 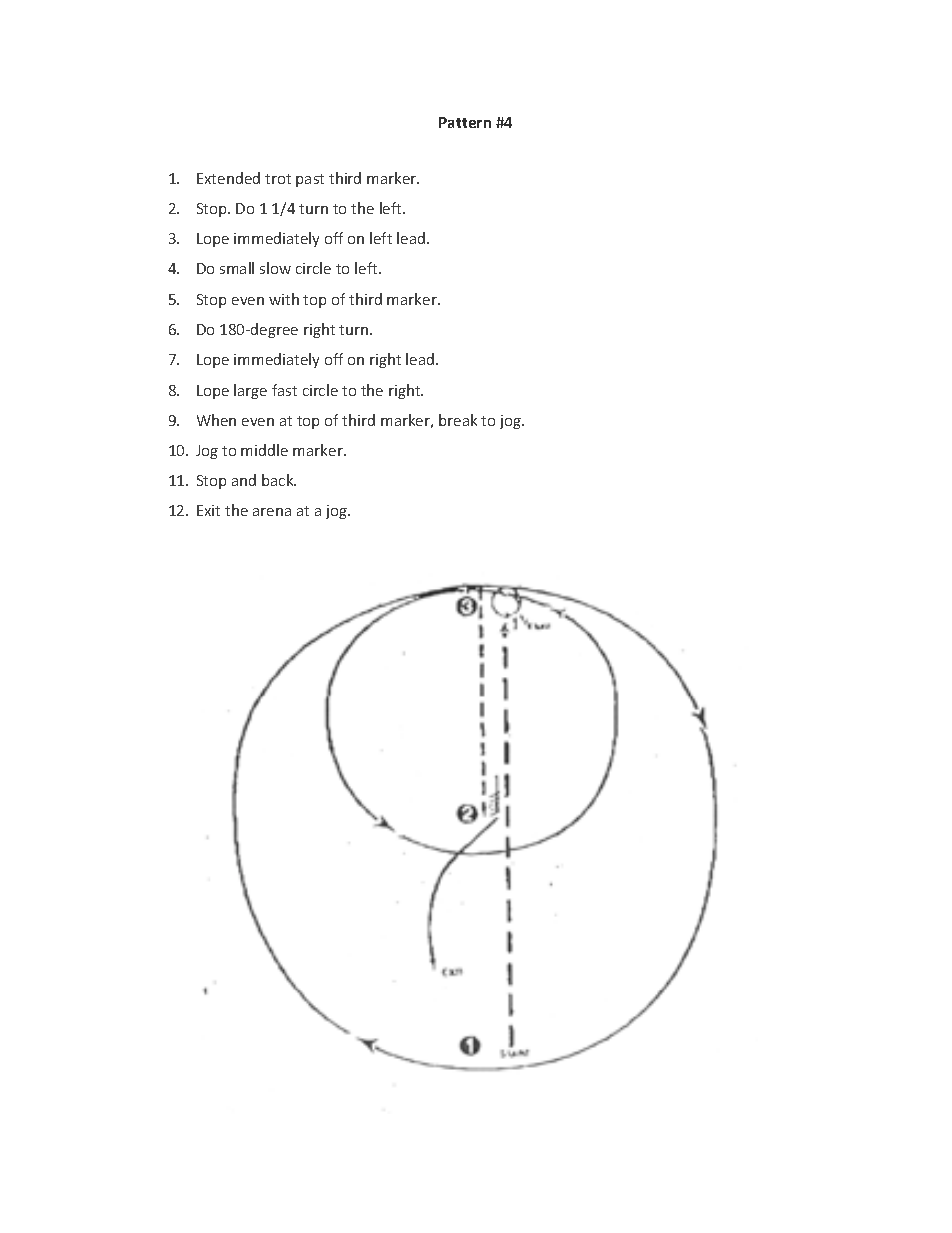 I want to click on with, so click(x=284, y=299).
